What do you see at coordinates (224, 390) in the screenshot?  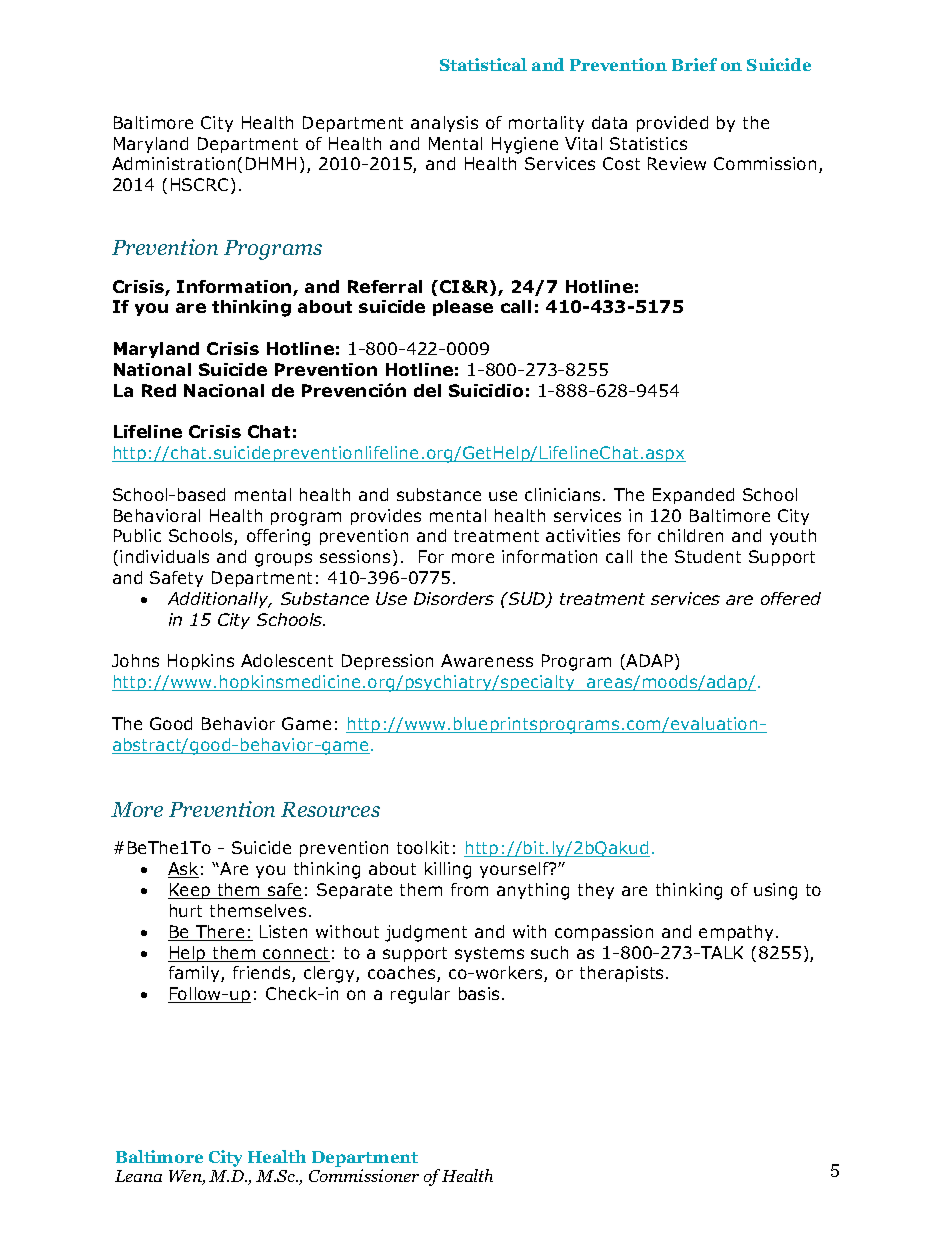 I see `Nacional` at bounding box center [224, 390].
